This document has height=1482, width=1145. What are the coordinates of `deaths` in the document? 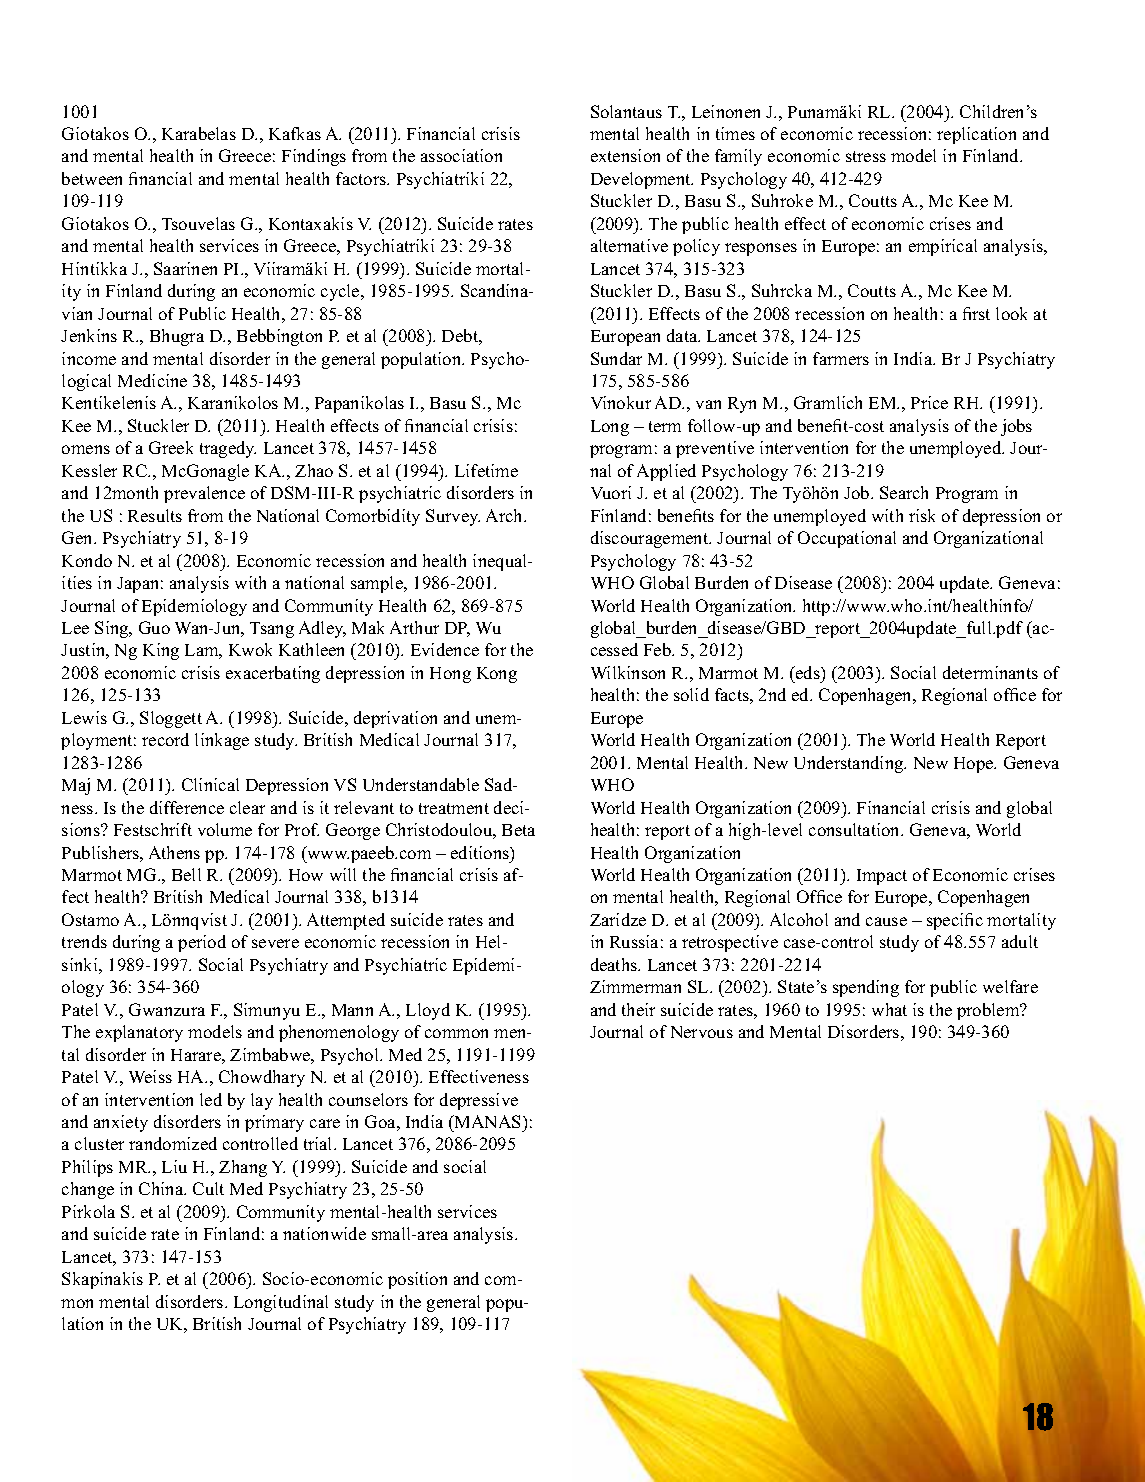 It's located at (615, 964).
